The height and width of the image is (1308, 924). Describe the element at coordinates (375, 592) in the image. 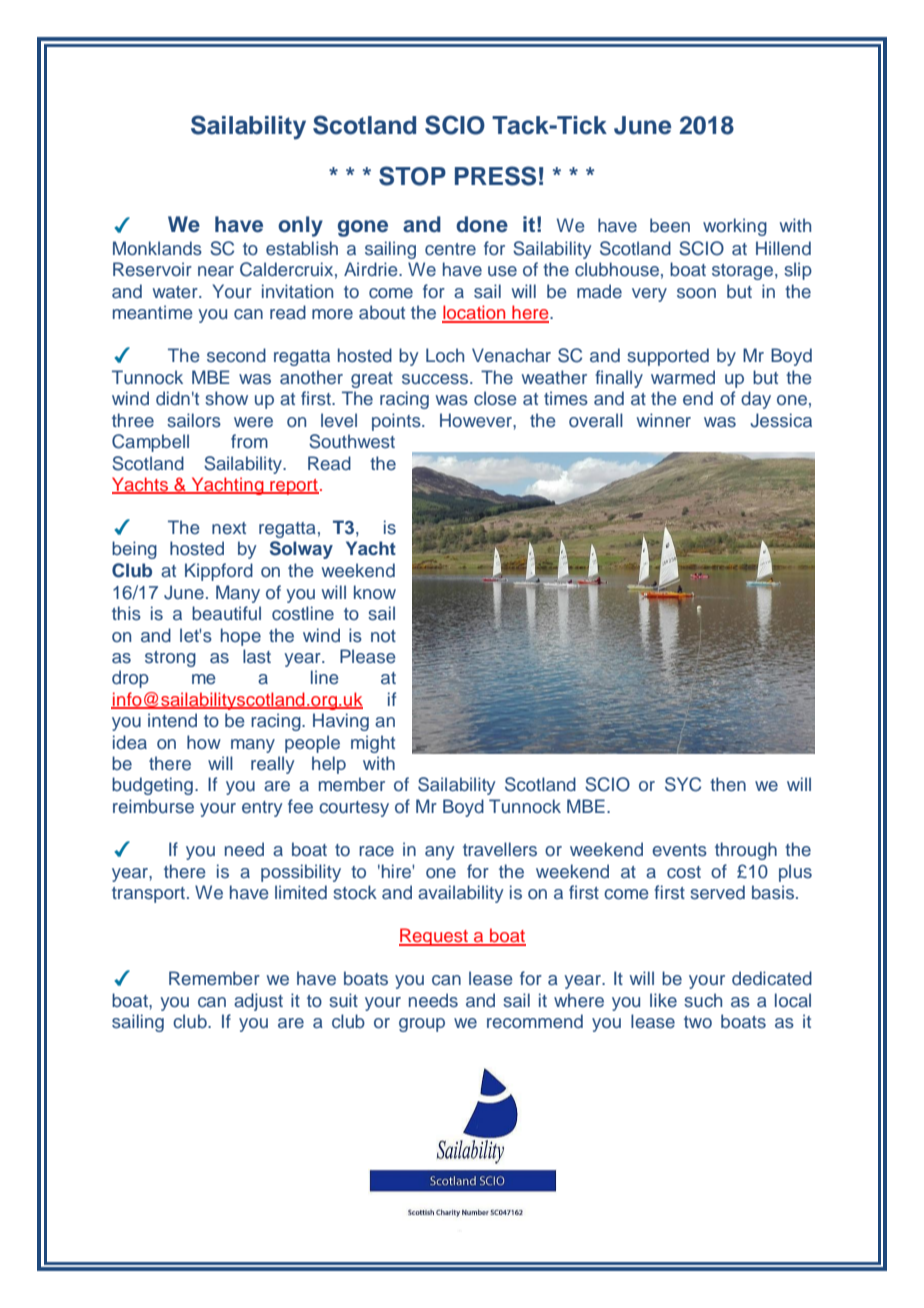

I see `know` at that location.
